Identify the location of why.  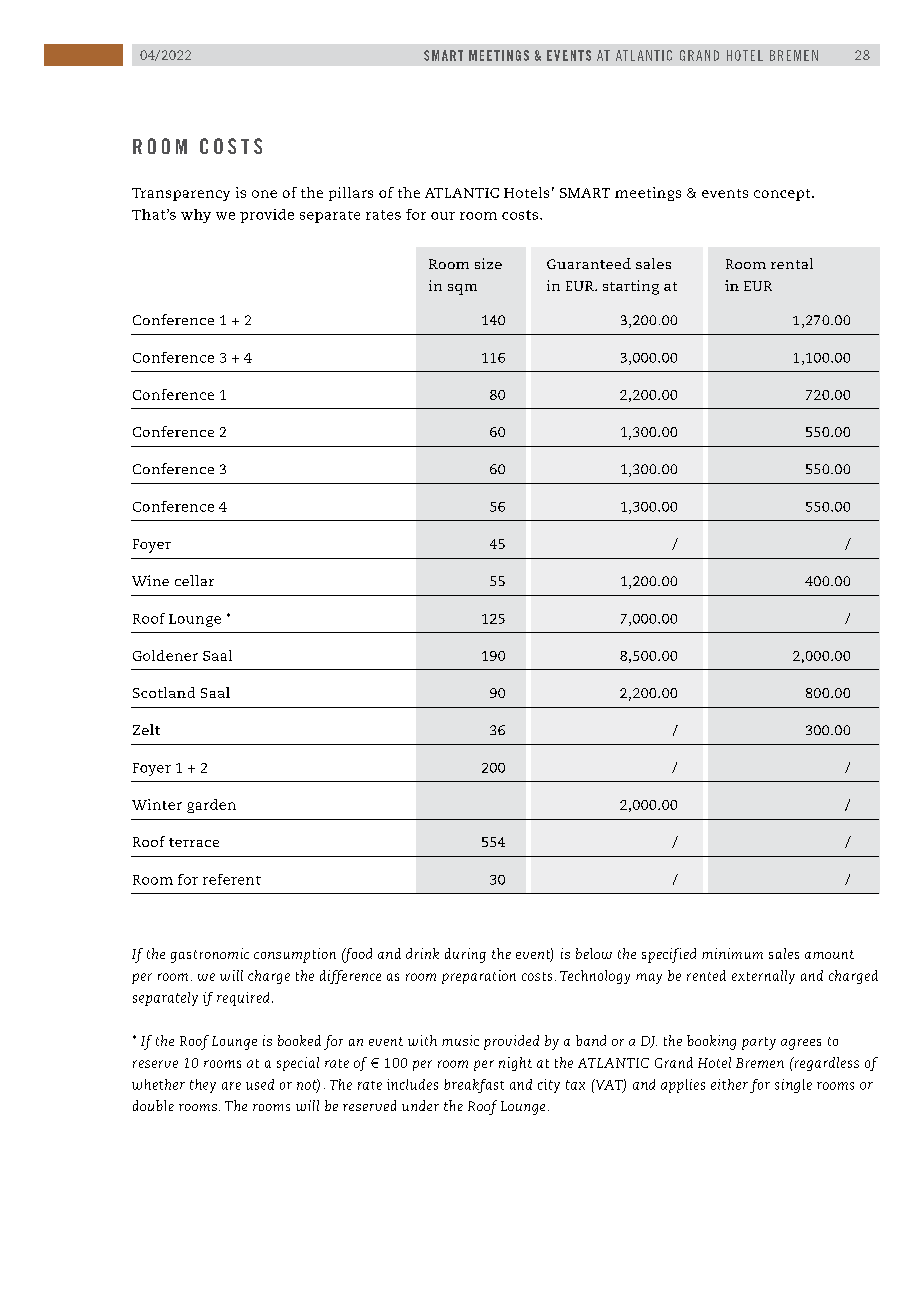
(196, 216).
